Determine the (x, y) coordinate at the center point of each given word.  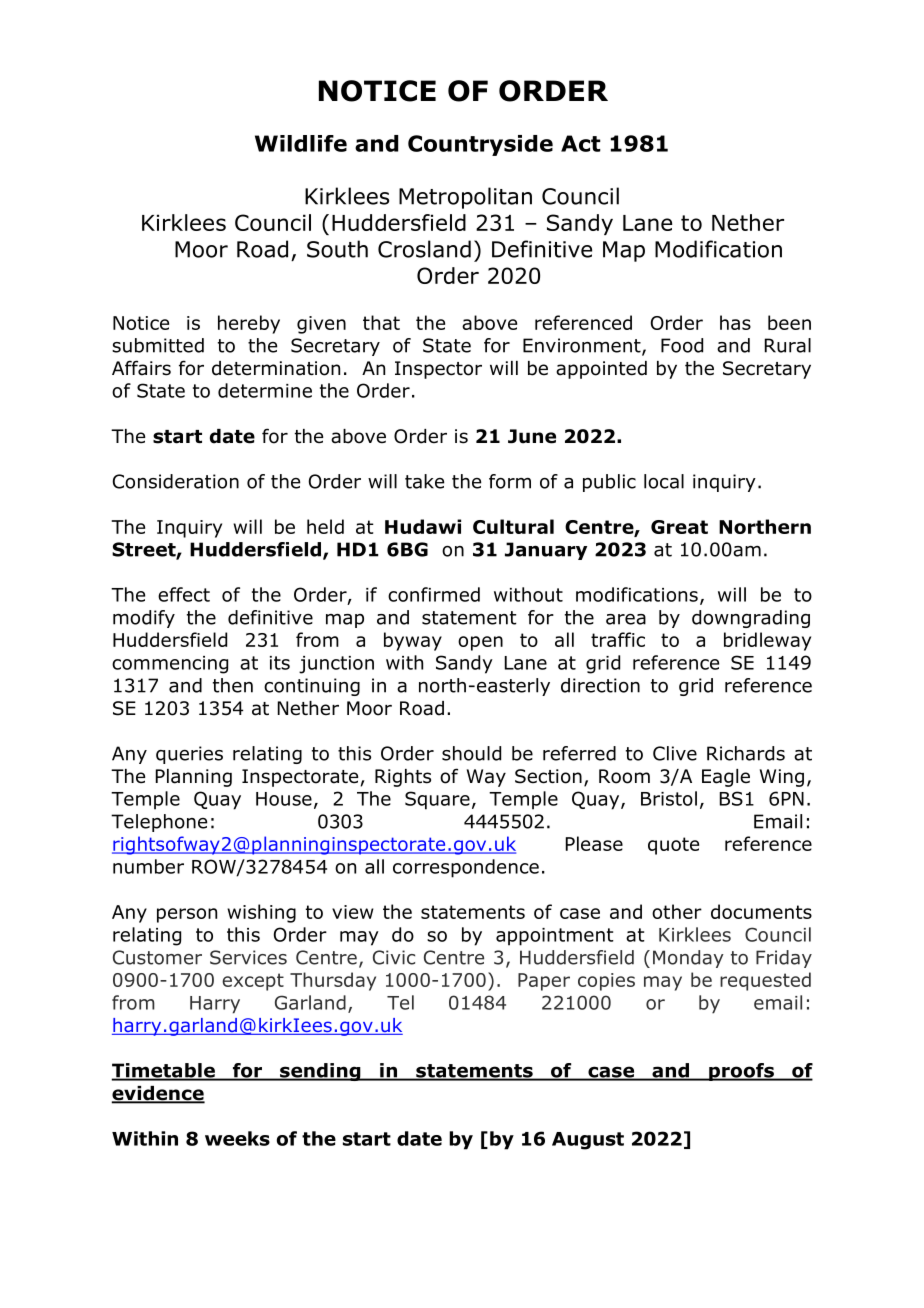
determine (265, 390)
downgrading (751, 619)
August (588, 1141)
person (187, 915)
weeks (237, 1138)
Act (581, 143)
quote (673, 846)
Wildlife (301, 143)
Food (682, 345)
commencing (170, 665)
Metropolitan (465, 198)
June (532, 436)
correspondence (466, 868)
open (480, 643)
